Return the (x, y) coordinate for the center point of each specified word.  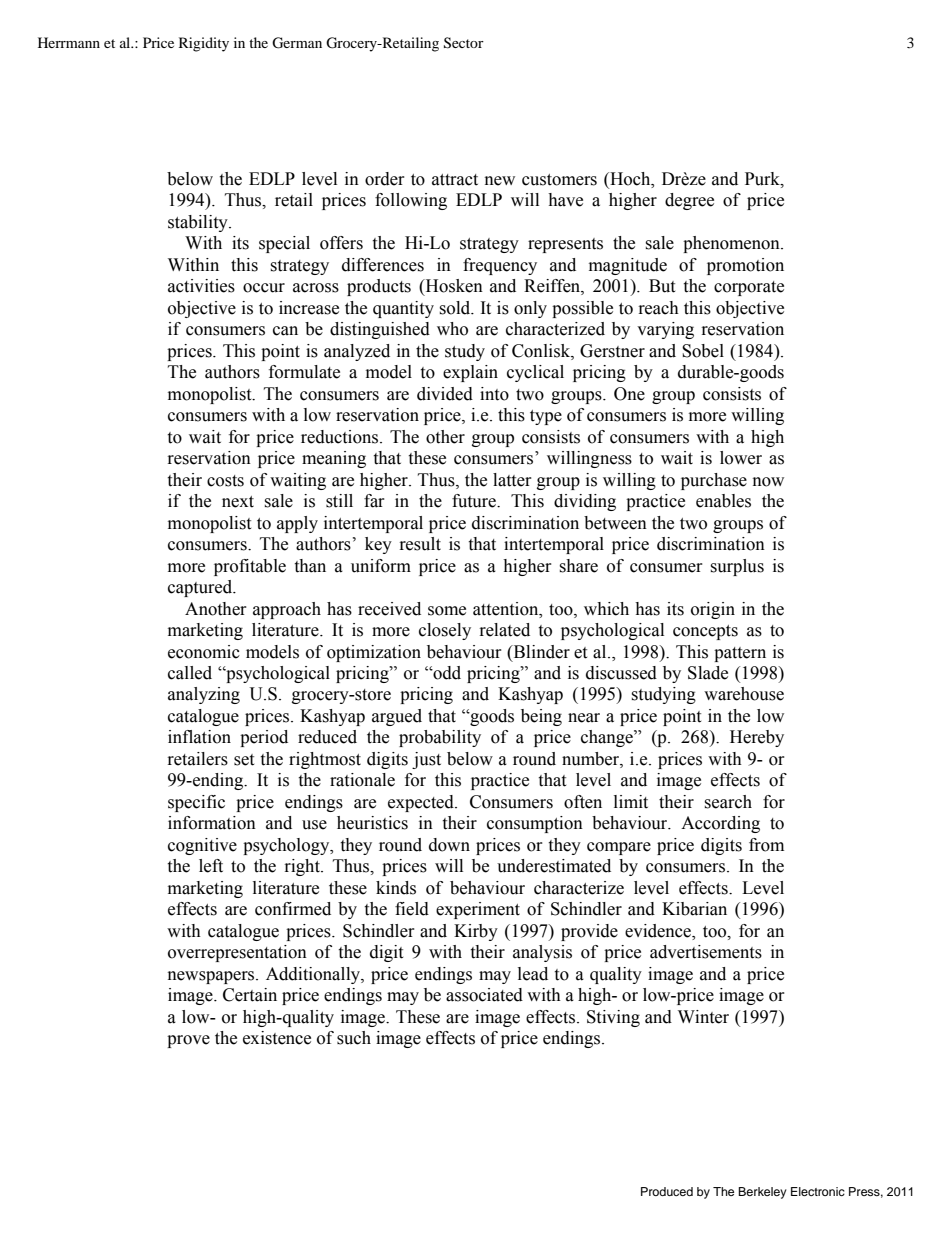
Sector (464, 43)
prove (188, 1041)
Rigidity (204, 44)
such (354, 1038)
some (447, 611)
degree (689, 201)
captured (201, 588)
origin (713, 610)
